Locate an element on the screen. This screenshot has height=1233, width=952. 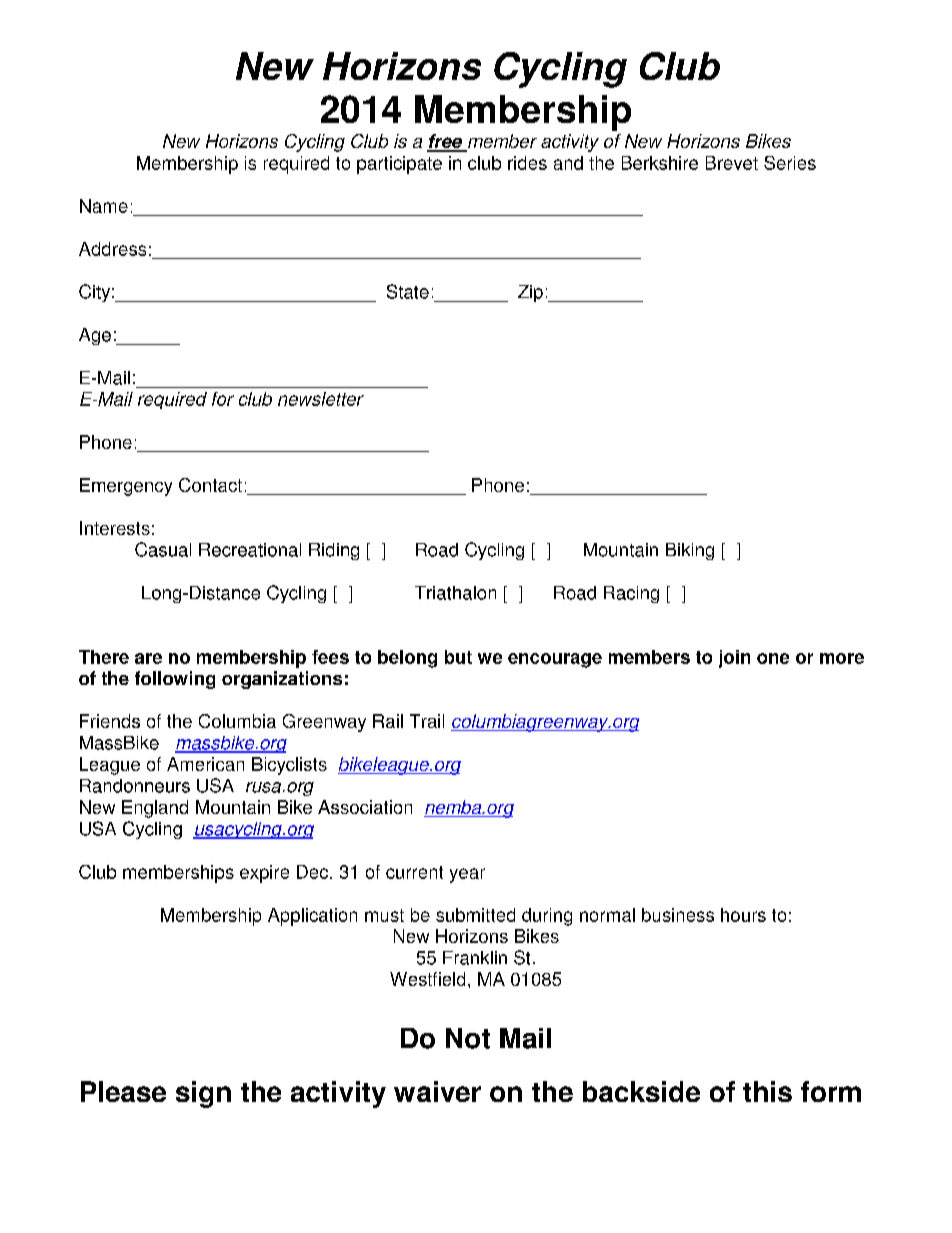
this is located at coordinates (767, 1091).
